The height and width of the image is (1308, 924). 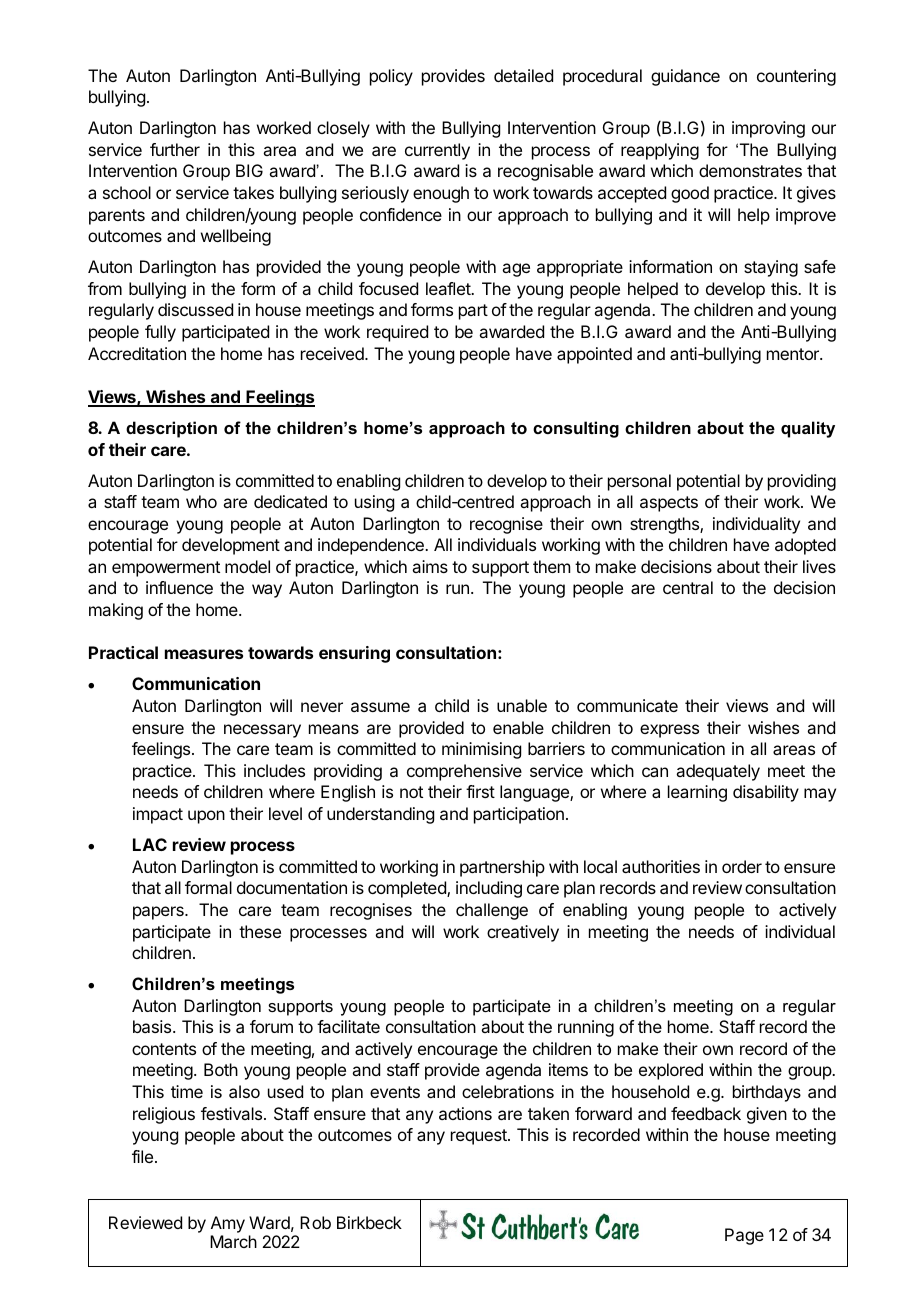 What do you see at coordinates (768, 129) in the image?
I see `improving` at bounding box center [768, 129].
